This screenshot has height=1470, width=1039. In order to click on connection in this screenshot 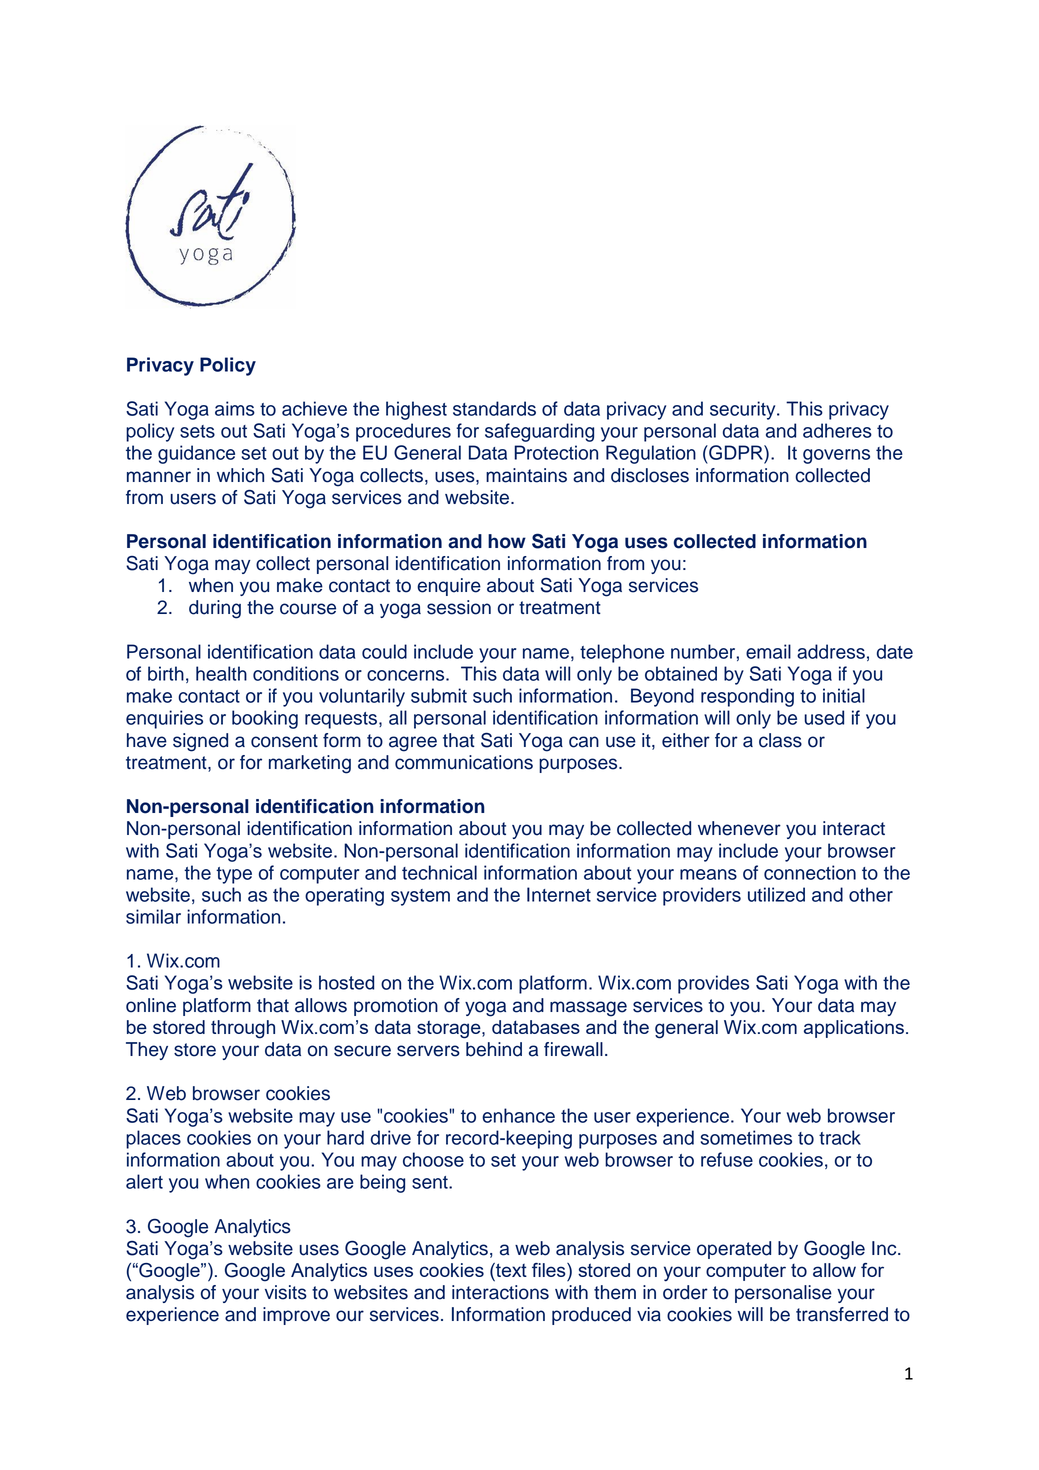, I will do `click(810, 872)`.
